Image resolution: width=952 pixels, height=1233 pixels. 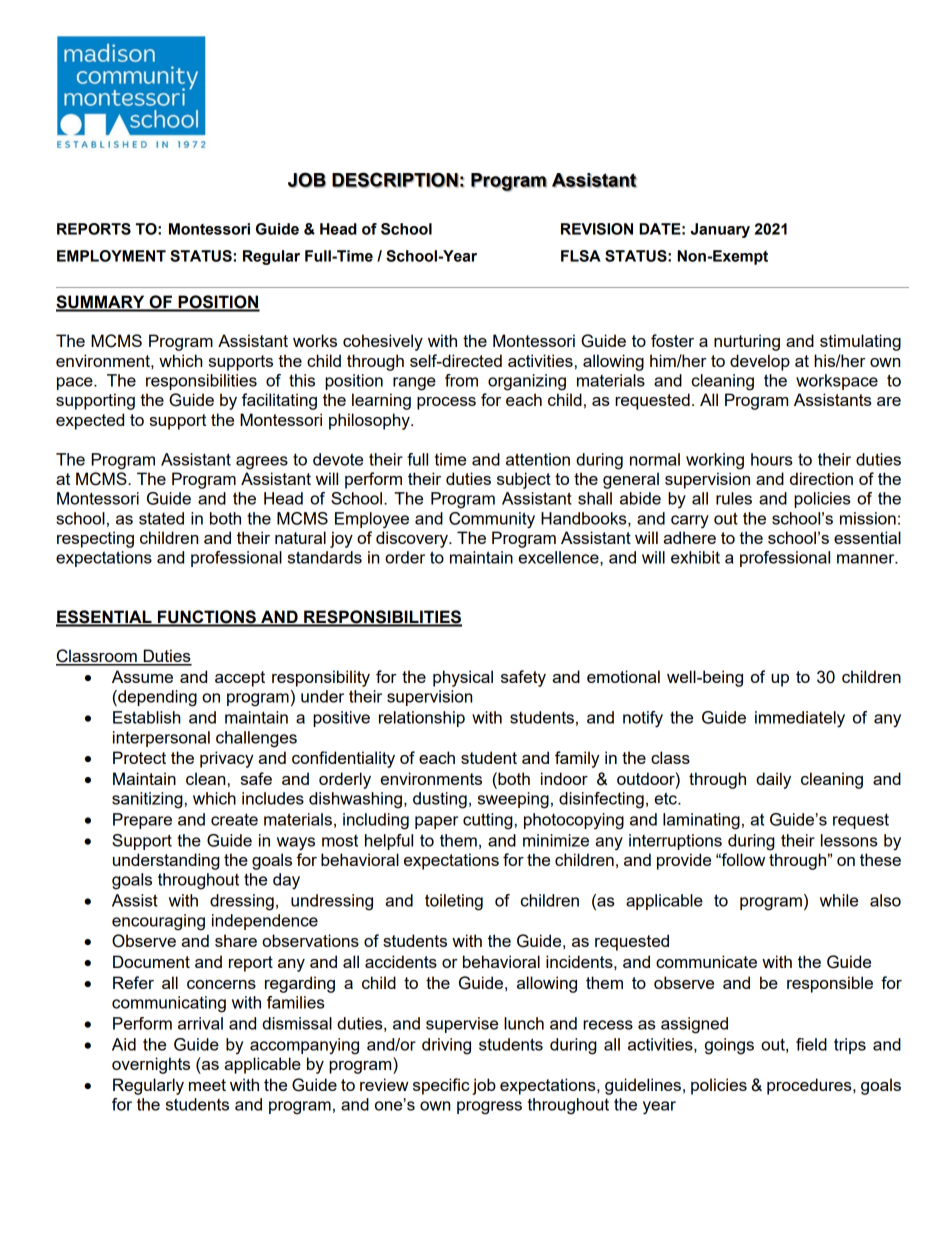 I want to click on physical, so click(x=463, y=678).
